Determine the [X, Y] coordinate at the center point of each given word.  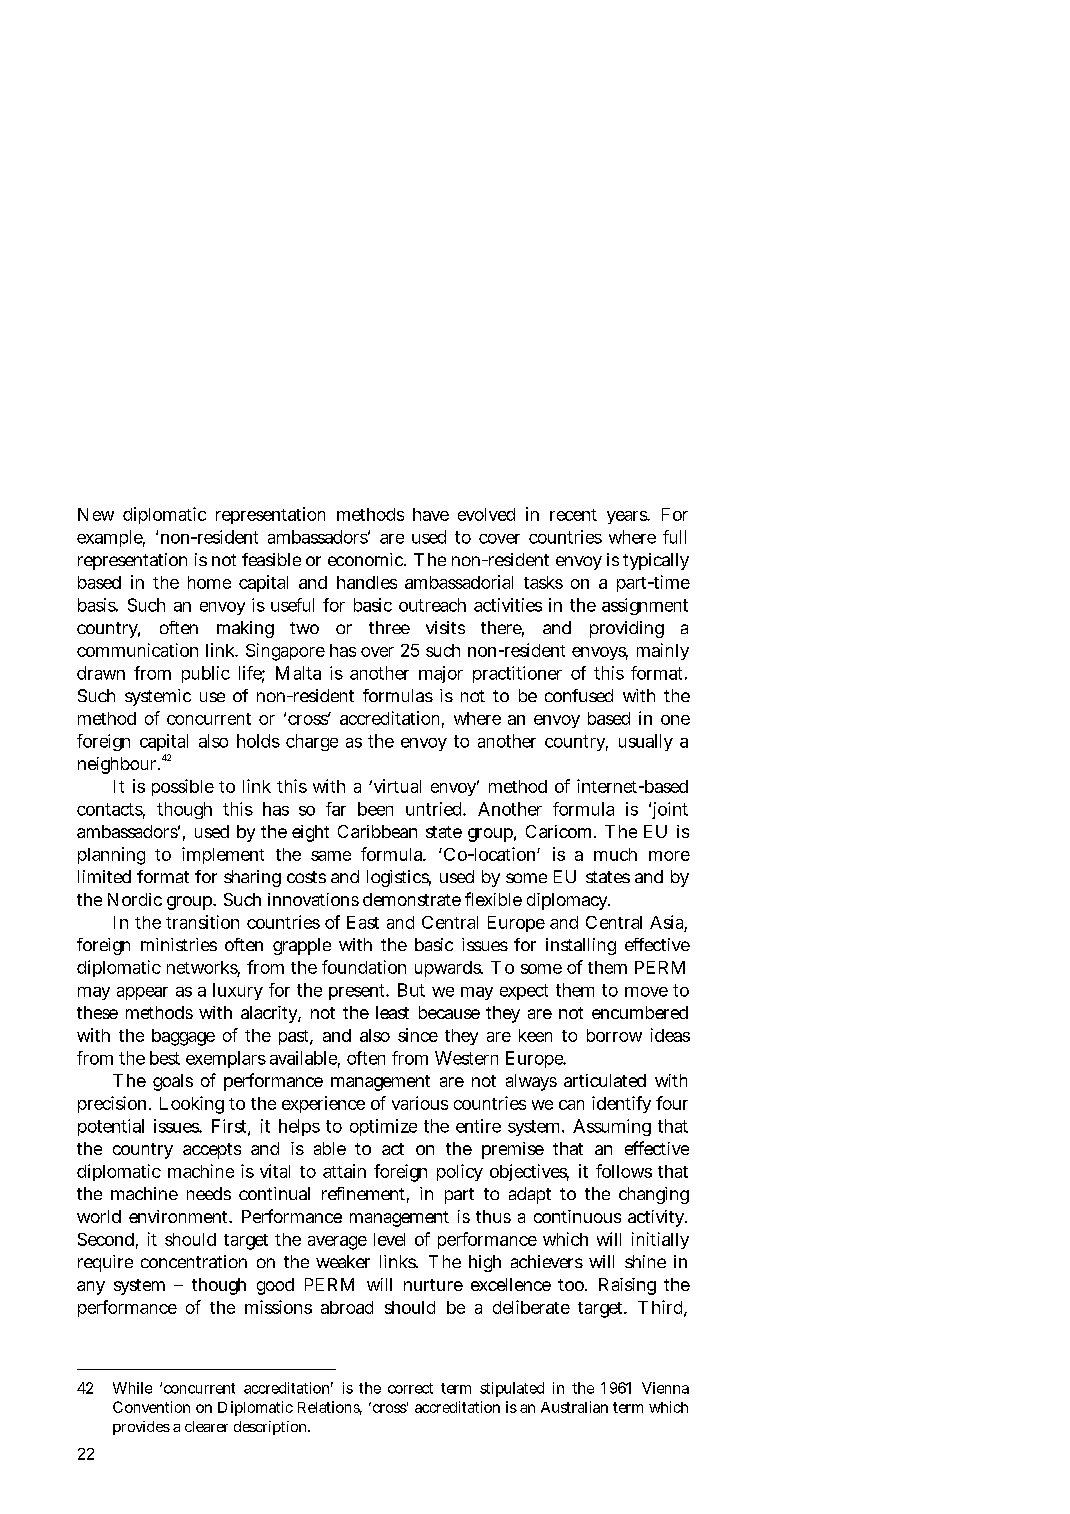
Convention [151, 1407]
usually [646, 742]
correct [410, 1388]
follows [624, 1171]
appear [142, 993]
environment [180, 1216]
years [628, 517]
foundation [364, 967]
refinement [365, 1195]
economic [367, 559]
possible [183, 787]
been [375, 809]
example [111, 538]
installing [581, 946]
